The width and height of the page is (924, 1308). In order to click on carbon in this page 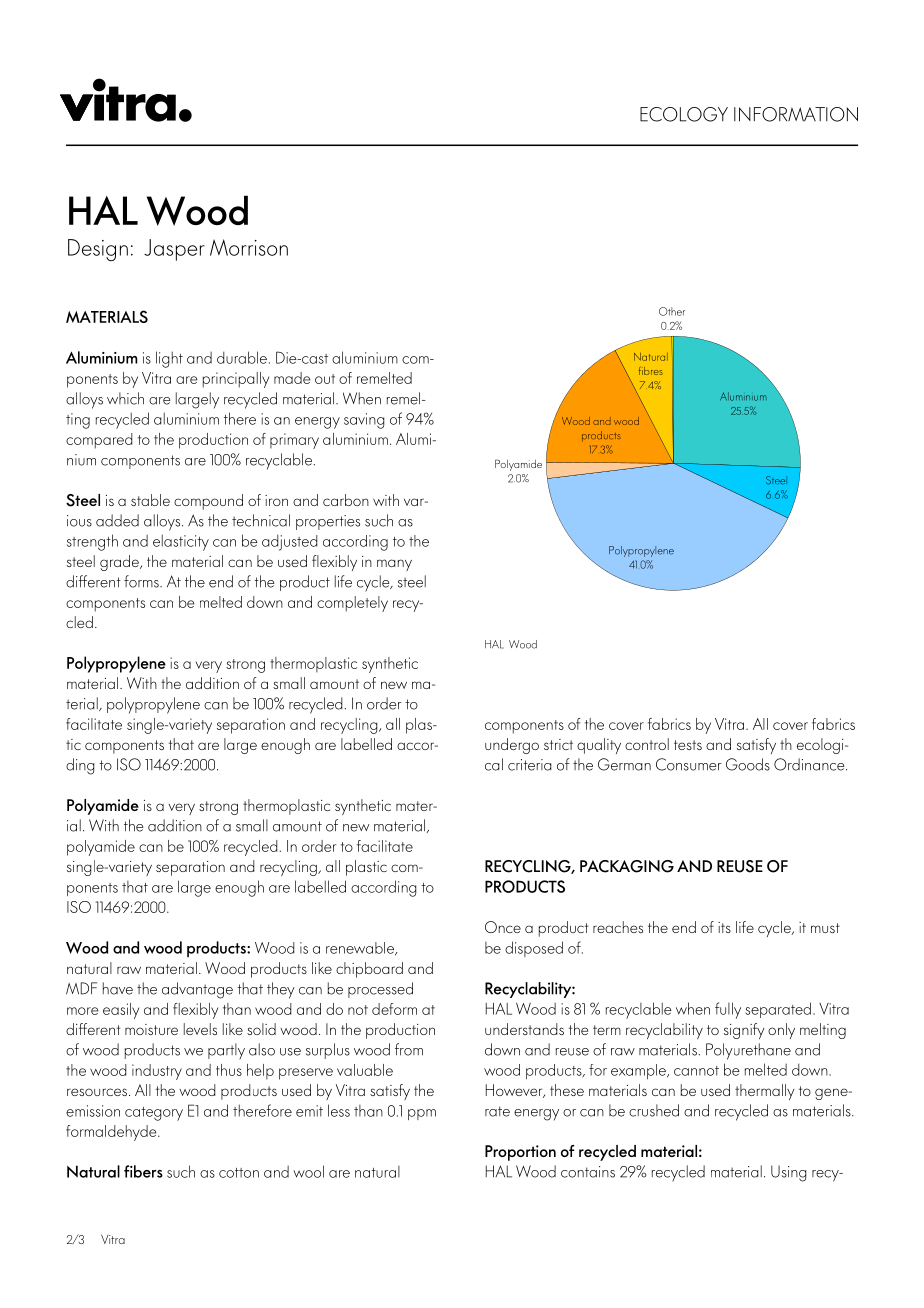, I will do `click(346, 500)`.
